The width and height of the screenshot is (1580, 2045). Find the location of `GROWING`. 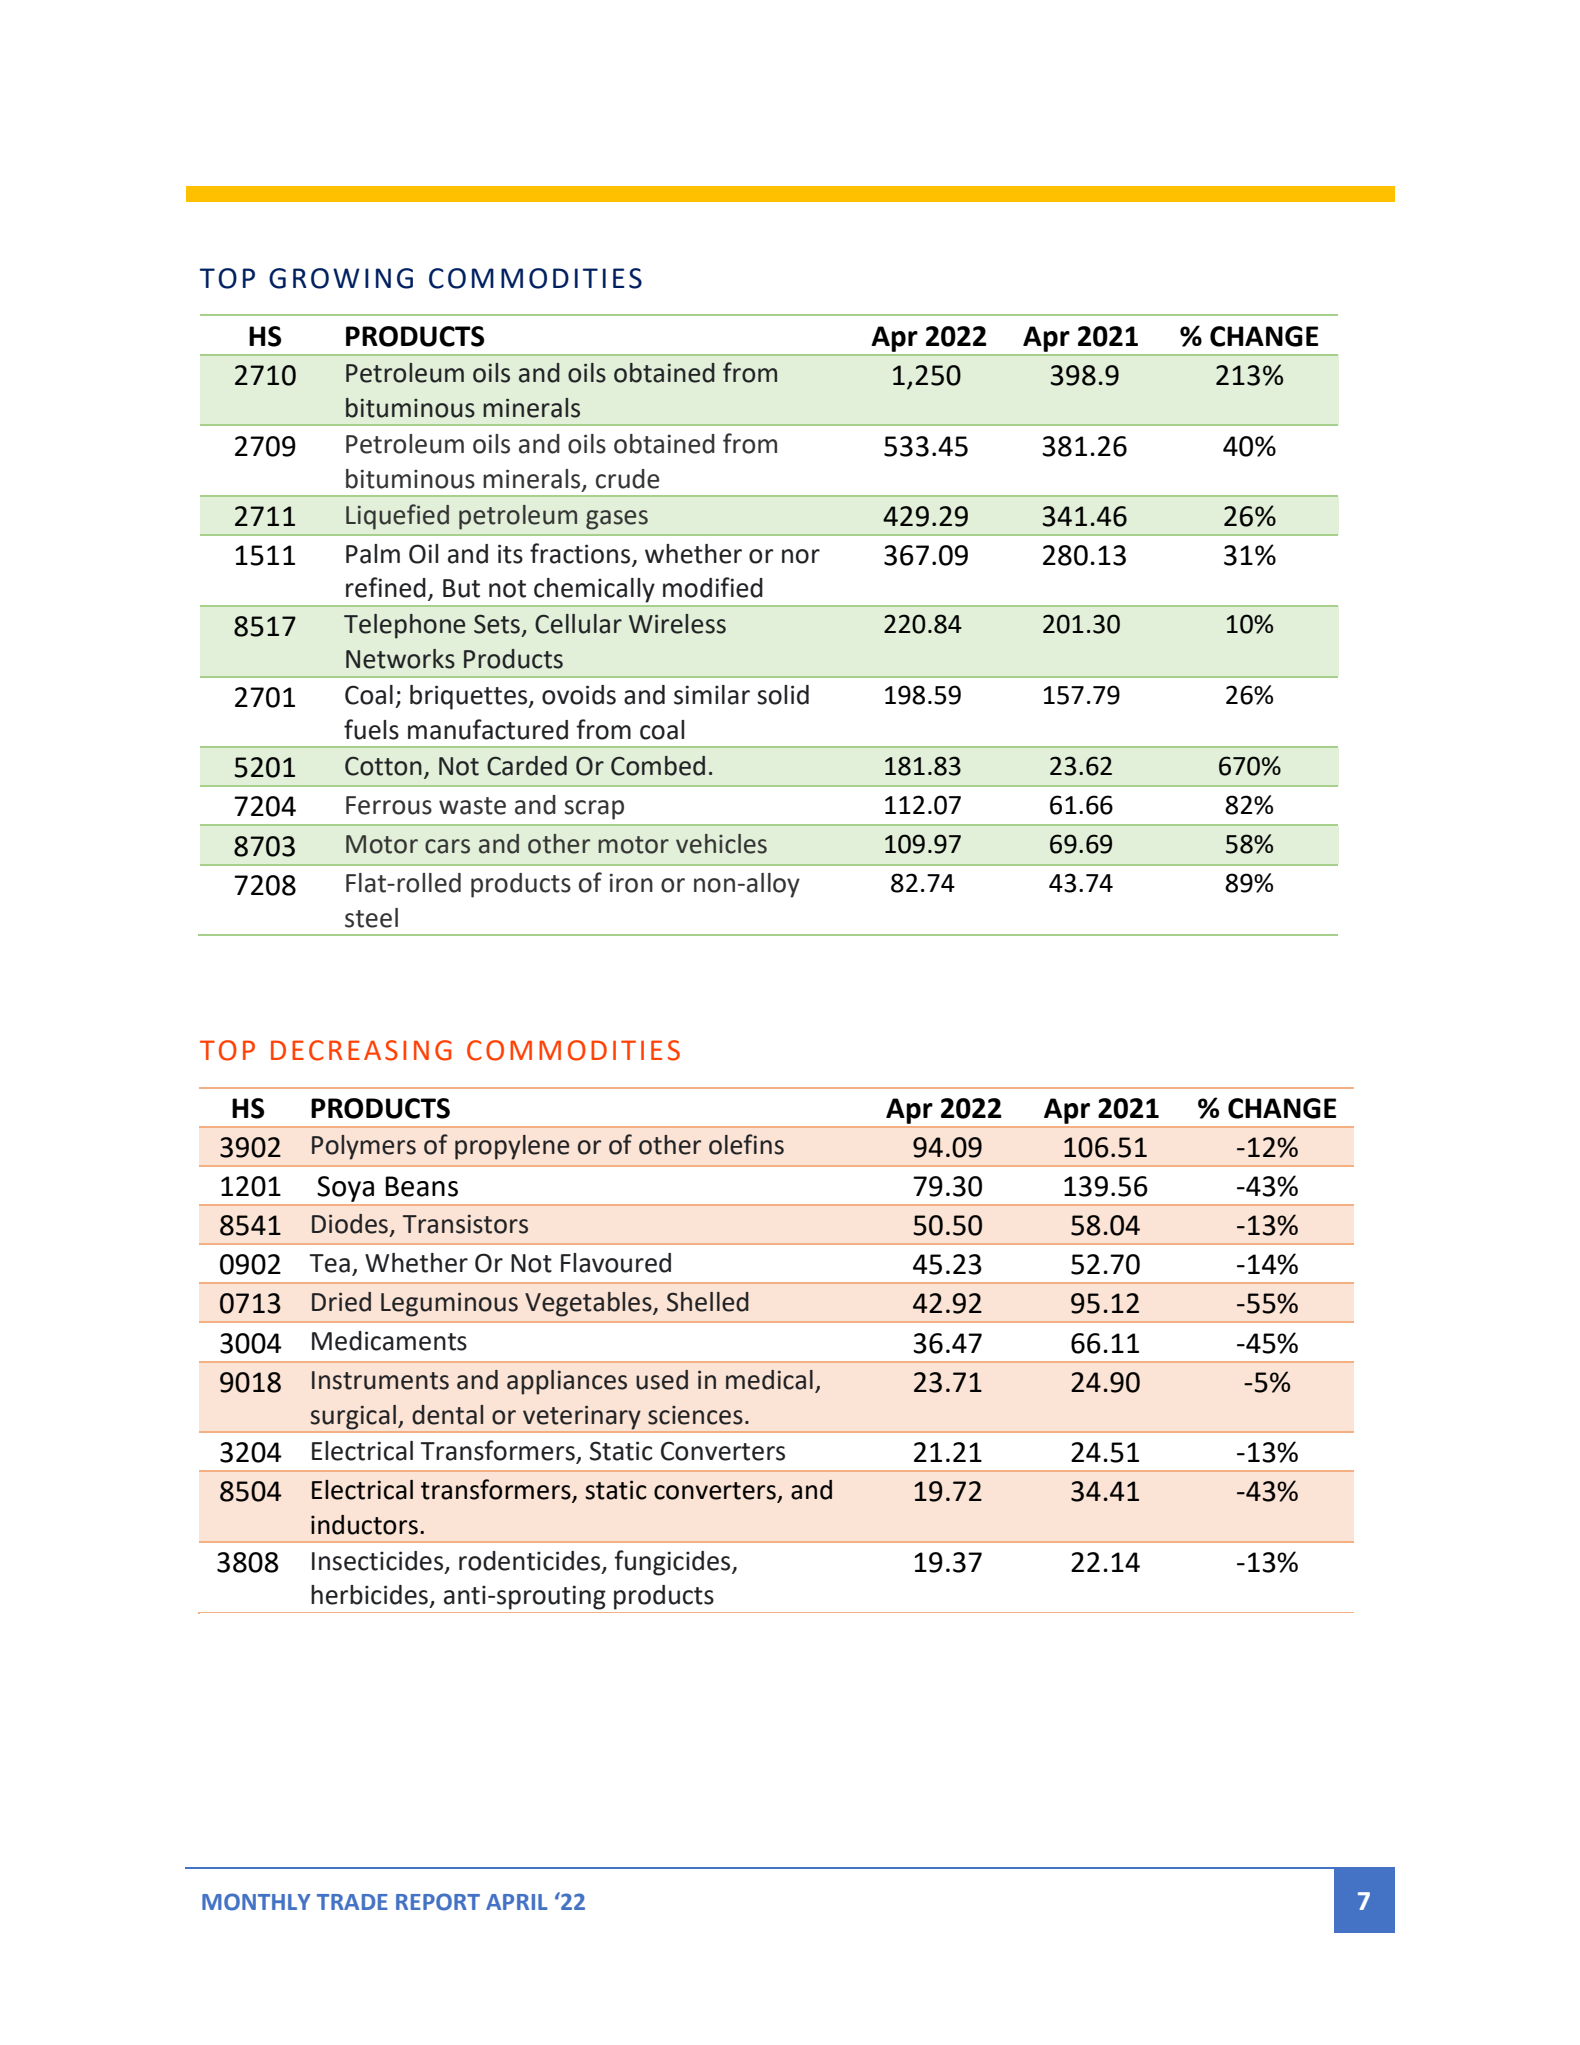

GROWING is located at coordinates (341, 278).
